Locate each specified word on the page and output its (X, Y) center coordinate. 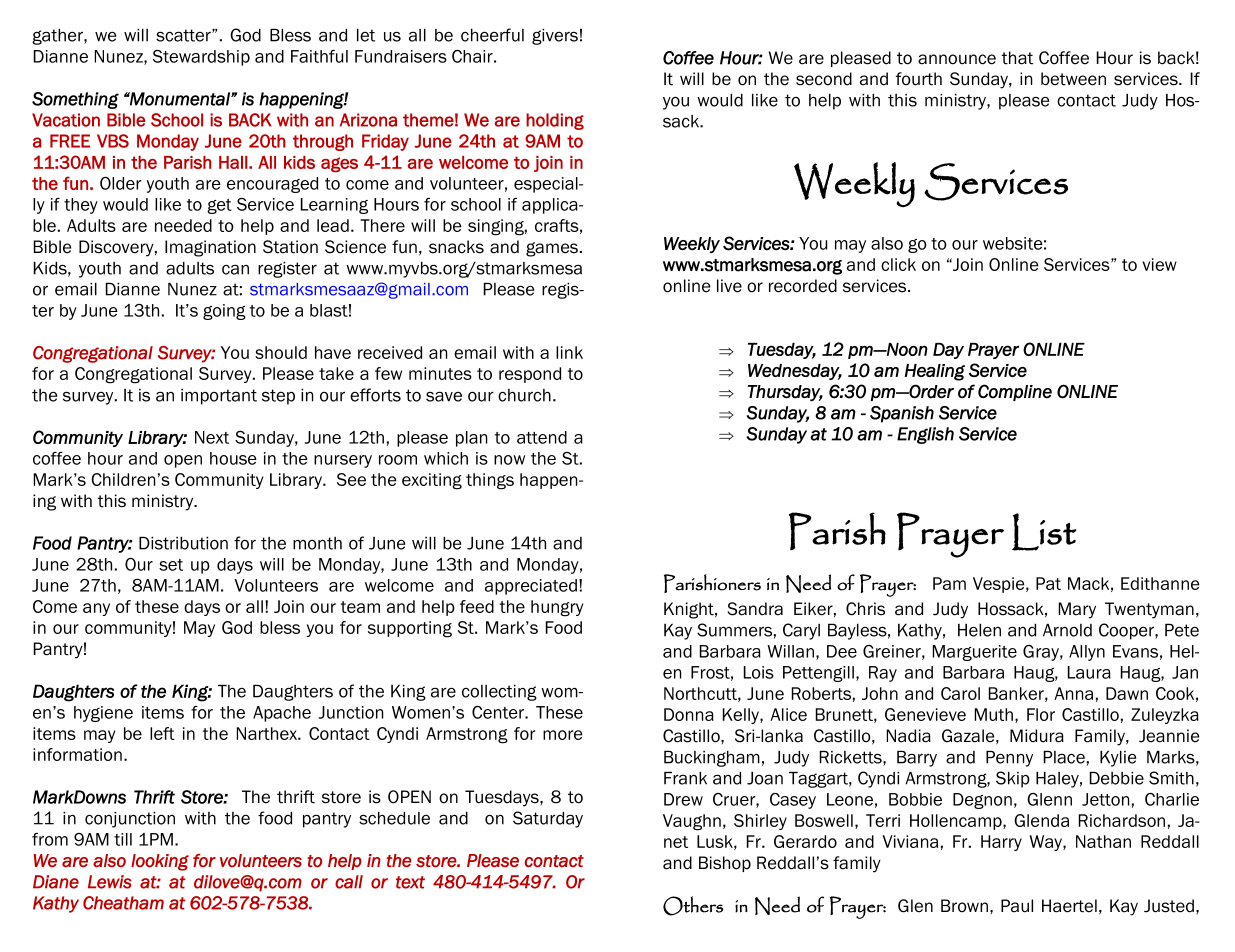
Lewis (110, 882)
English (925, 435)
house (233, 458)
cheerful (492, 35)
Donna (689, 714)
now (509, 460)
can (235, 269)
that (1017, 58)
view (1159, 264)
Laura (1089, 672)
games (553, 249)
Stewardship (201, 58)
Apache (282, 714)
